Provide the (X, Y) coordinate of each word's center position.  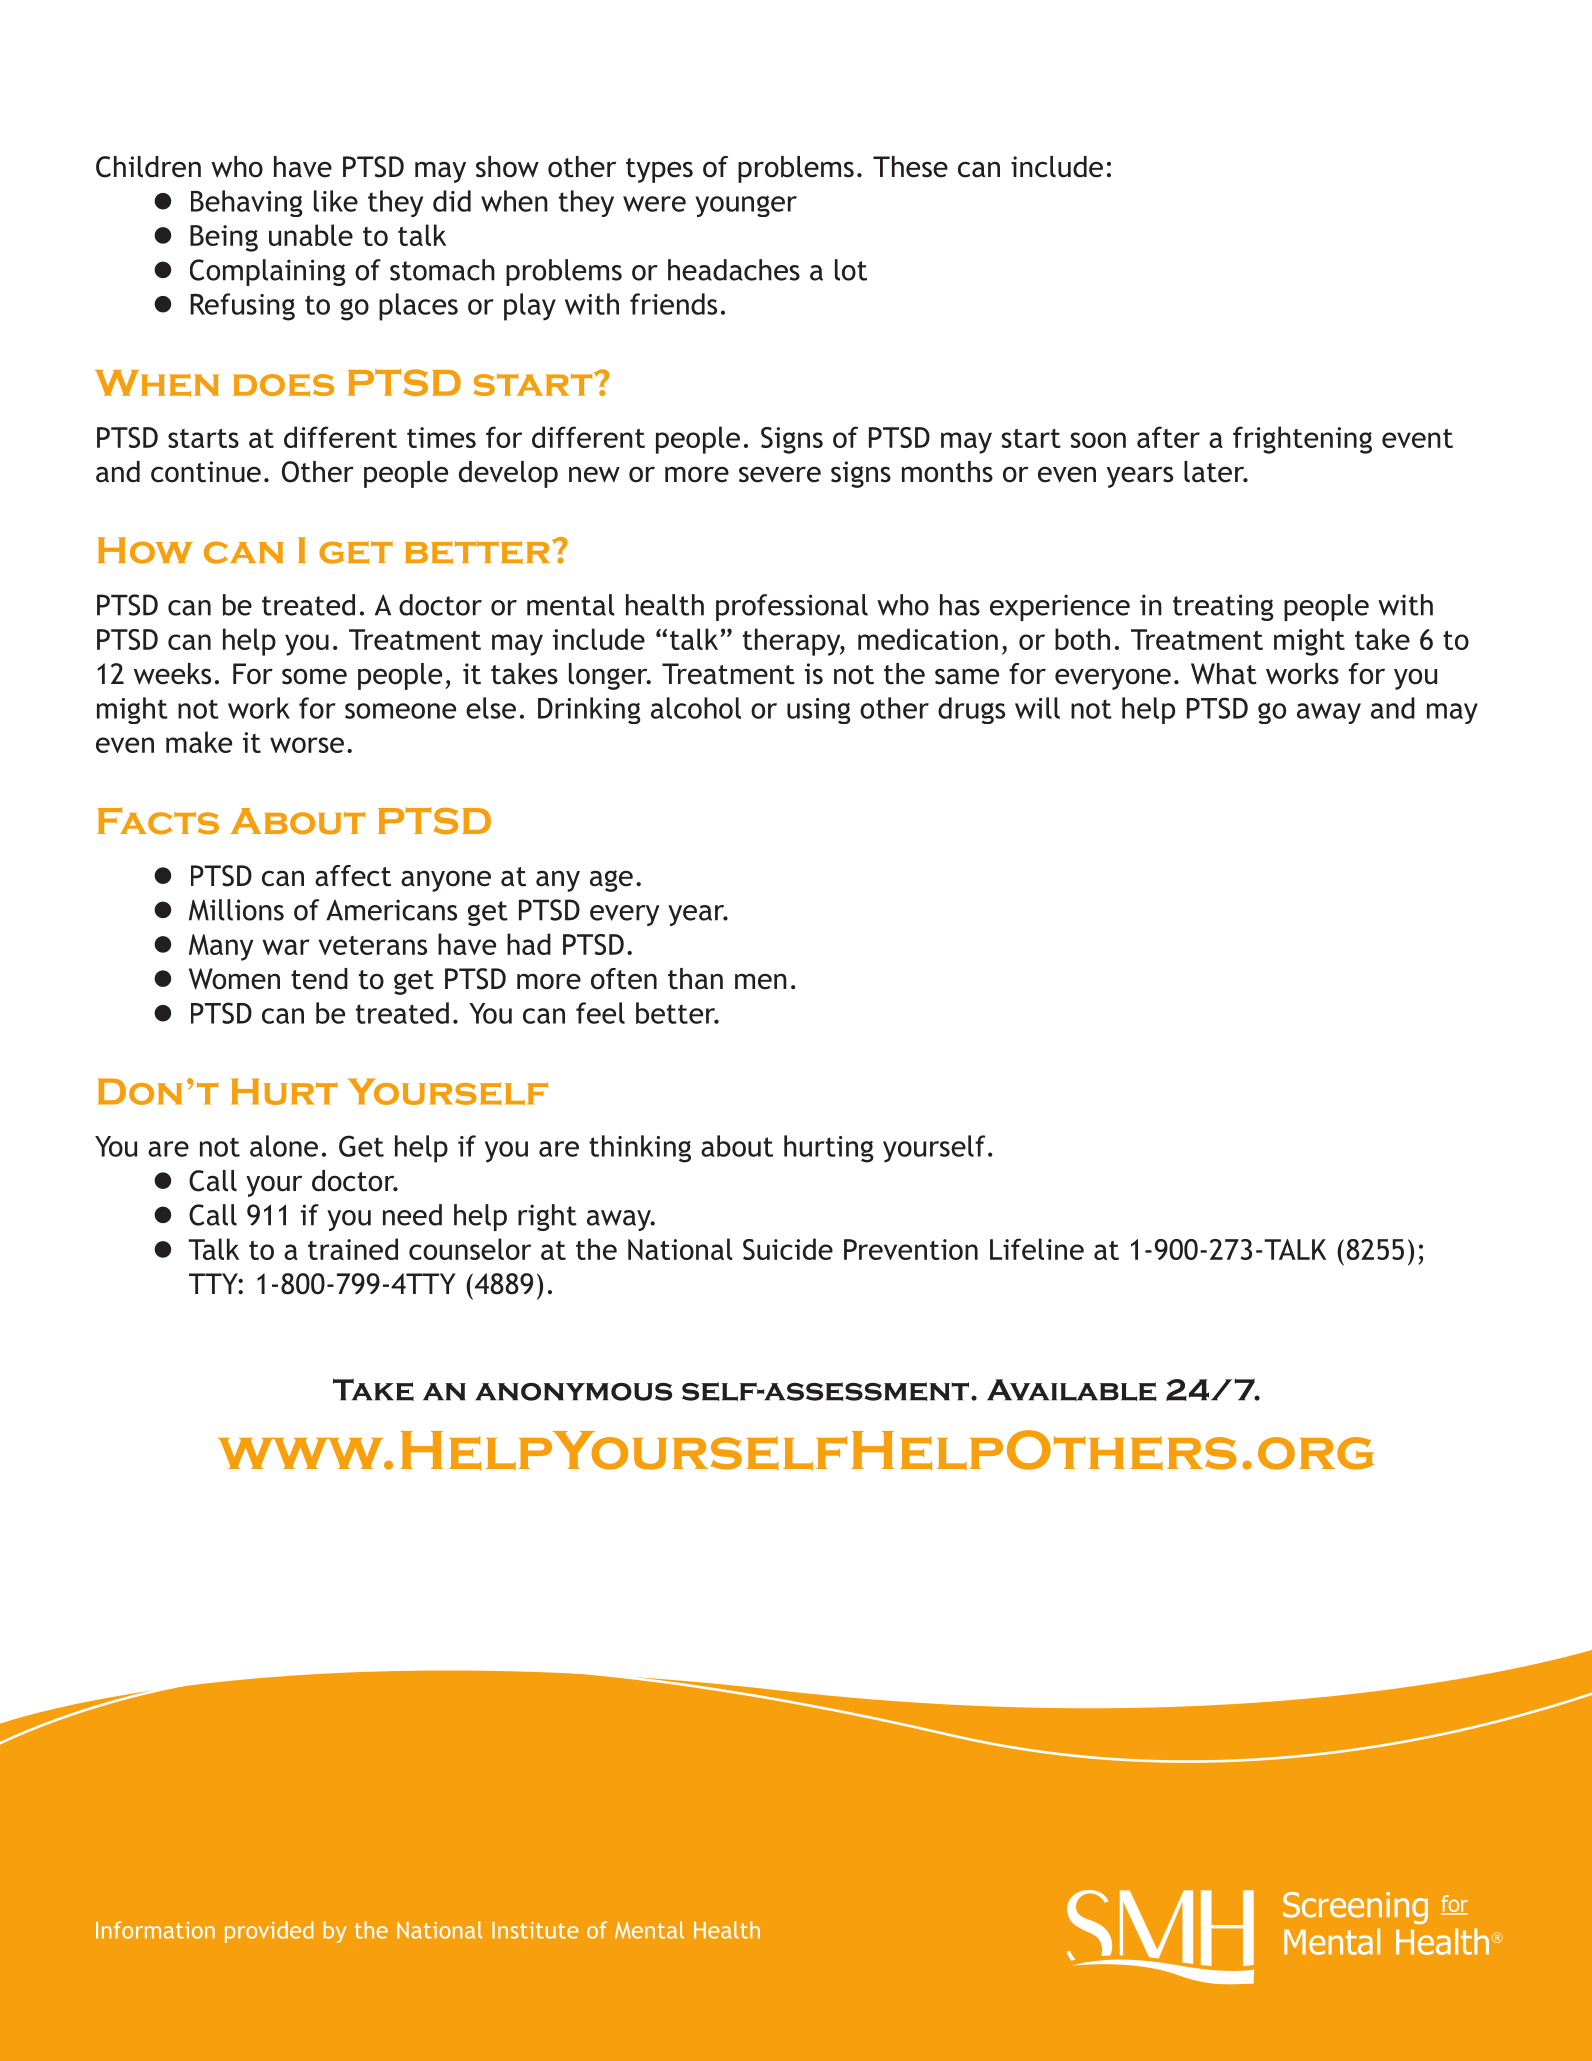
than (695, 979)
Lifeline (1037, 1249)
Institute (535, 1930)
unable (311, 235)
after (1168, 437)
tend (319, 979)
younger (746, 206)
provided (269, 1932)
